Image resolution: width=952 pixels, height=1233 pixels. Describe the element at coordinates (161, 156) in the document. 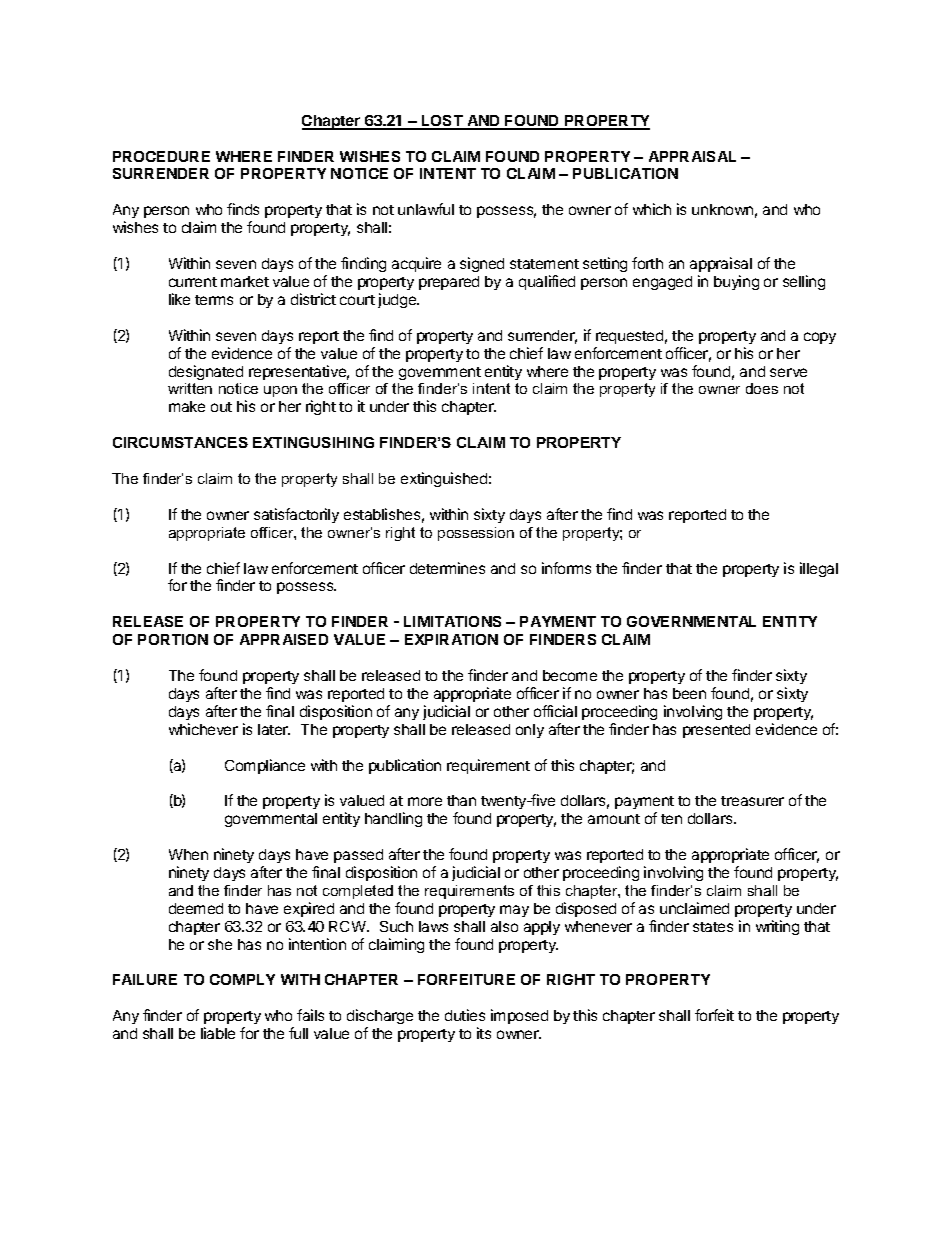

I see `PROCEDURE` at that location.
